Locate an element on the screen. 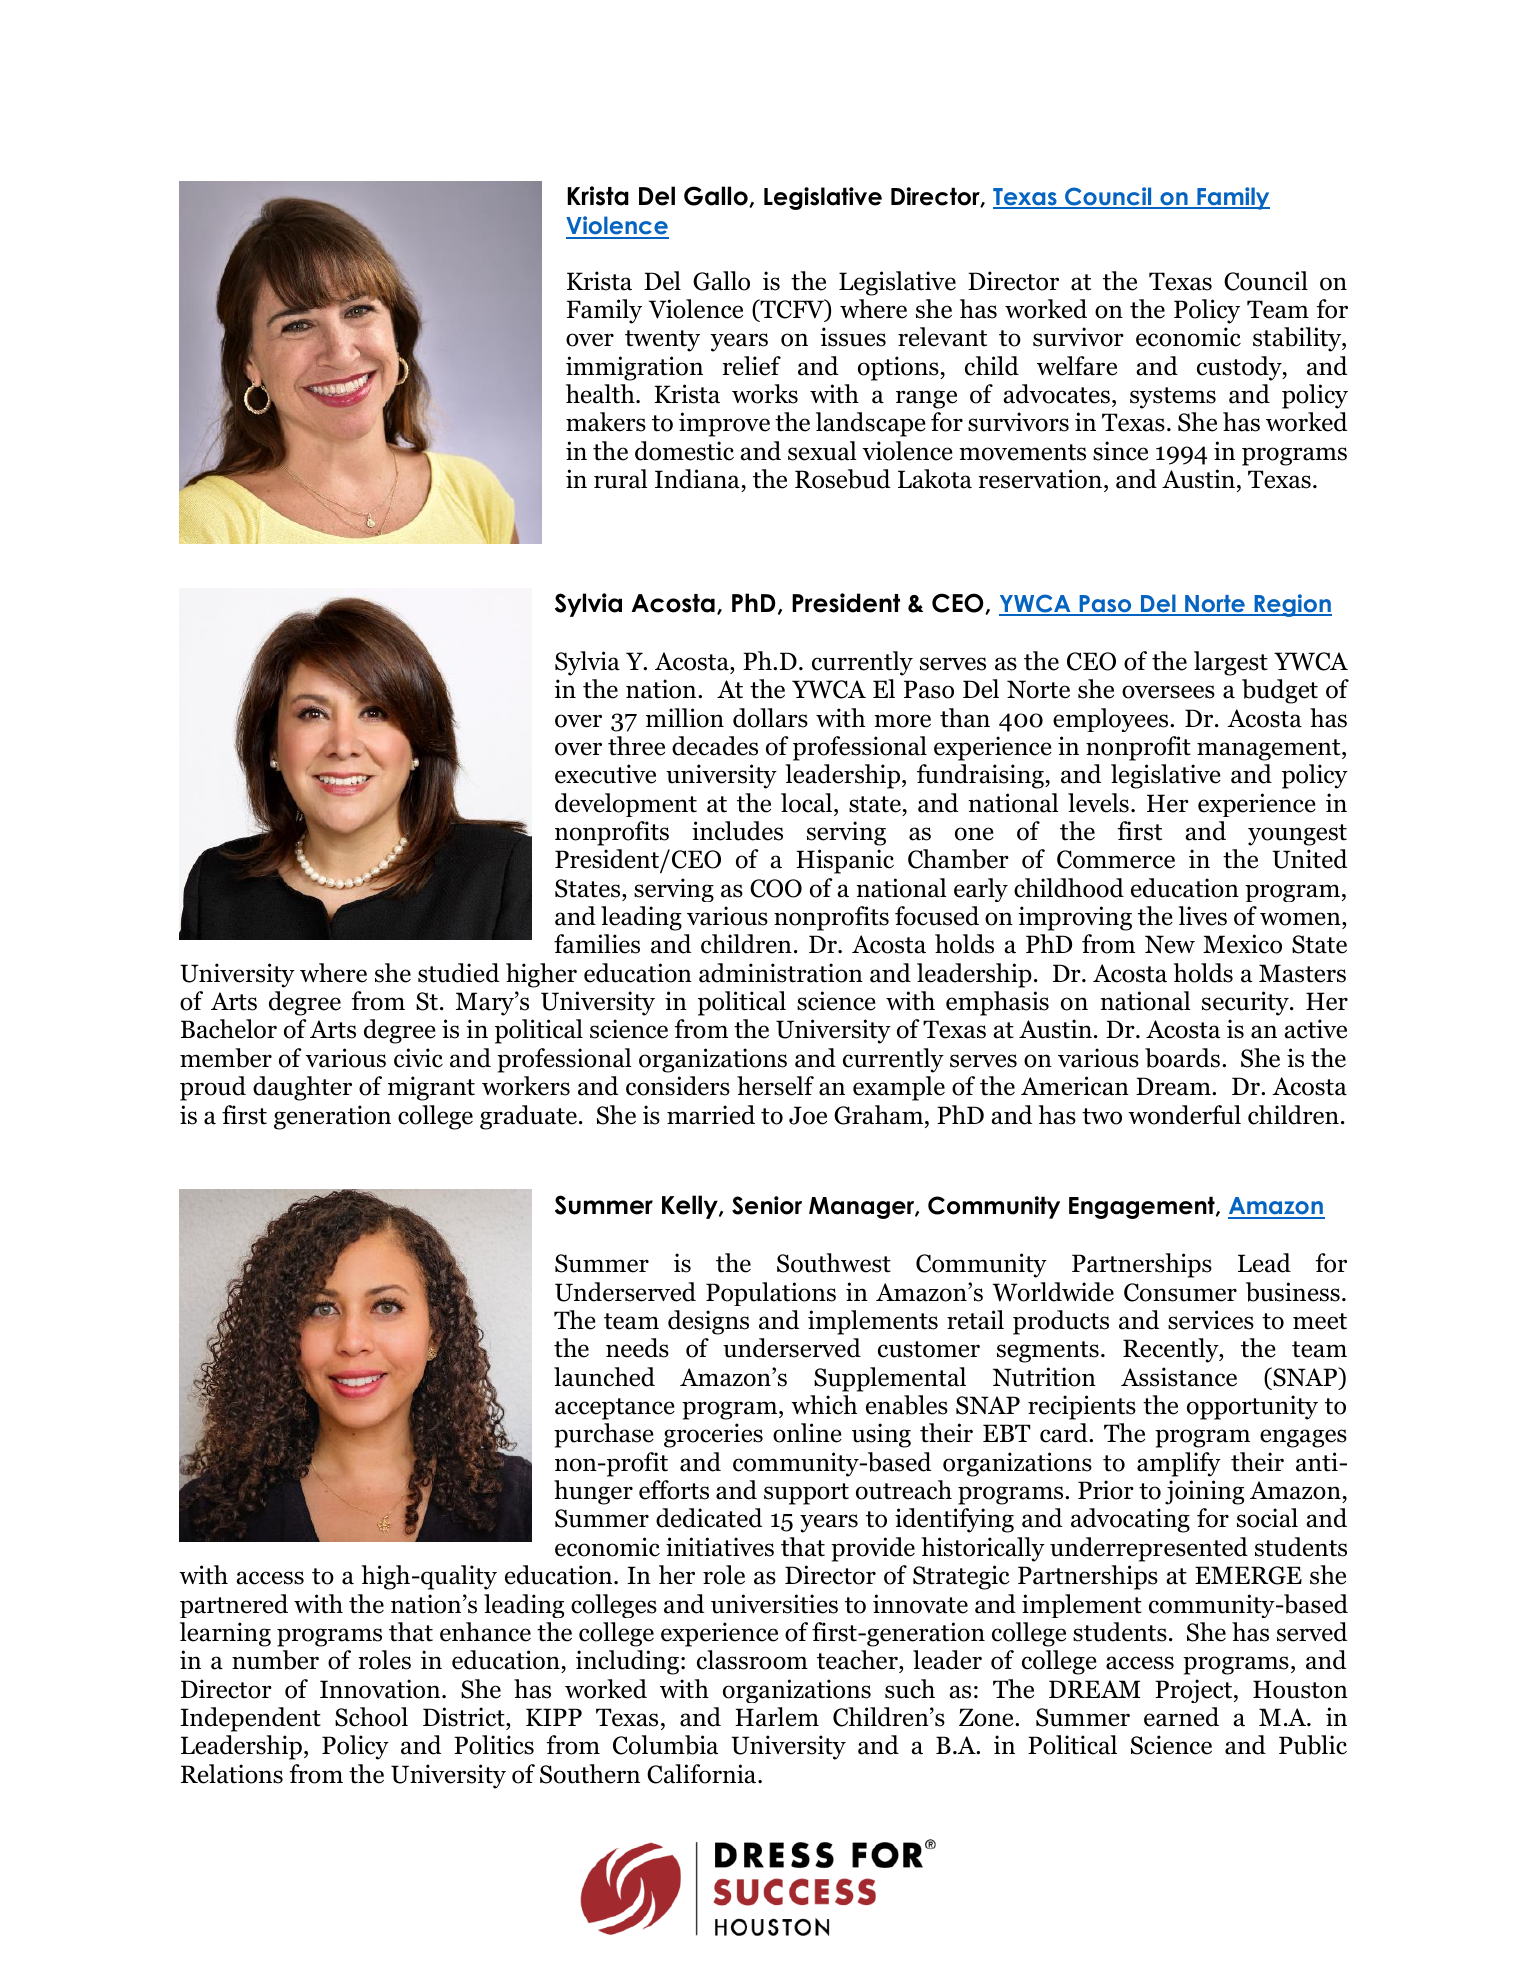 The height and width of the screenshot is (1977, 1528). Consumer is located at coordinates (1180, 1292).
